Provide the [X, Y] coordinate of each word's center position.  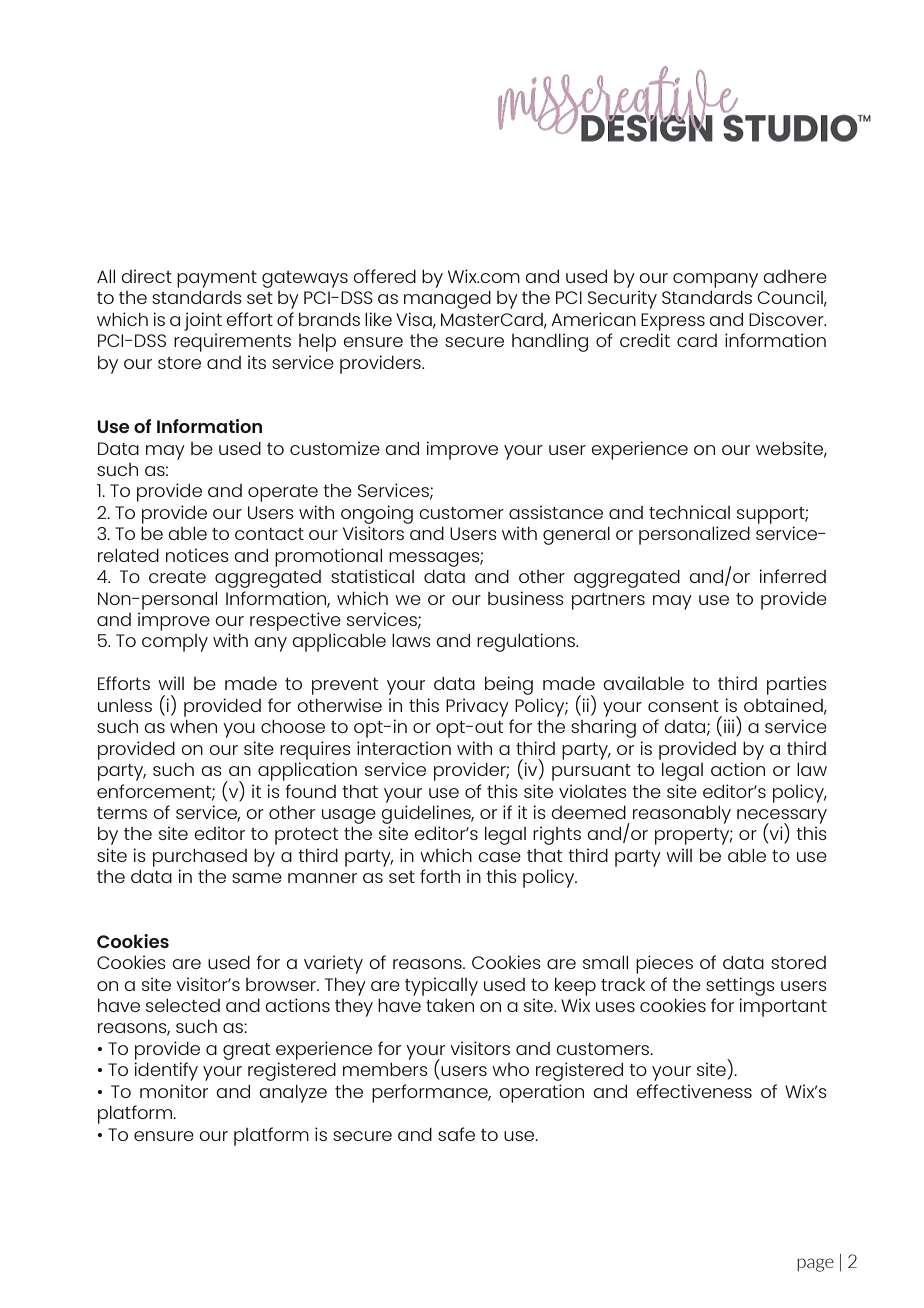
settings [740, 986]
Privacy [477, 707]
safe [456, 1134]
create [177, 577]
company [715, 280]
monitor [174, 1091]
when [193, 726]
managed [447, 300]
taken [450, 1005]
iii [730, 727]
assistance [556, 512]
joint [203, 321]
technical [689, 512]
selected [183, 1005]
